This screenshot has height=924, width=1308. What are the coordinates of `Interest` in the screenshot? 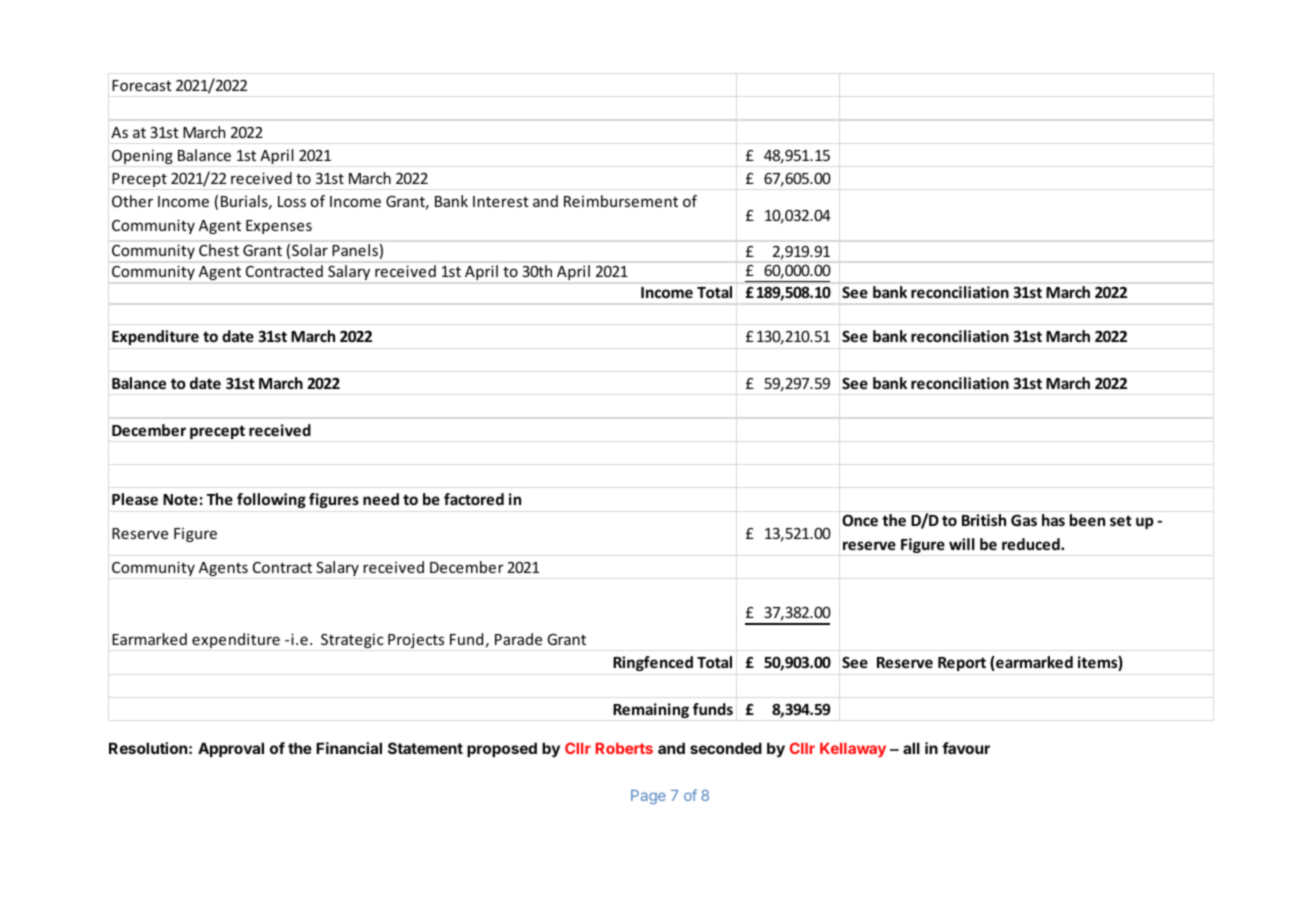 It's located at (501, 201).
